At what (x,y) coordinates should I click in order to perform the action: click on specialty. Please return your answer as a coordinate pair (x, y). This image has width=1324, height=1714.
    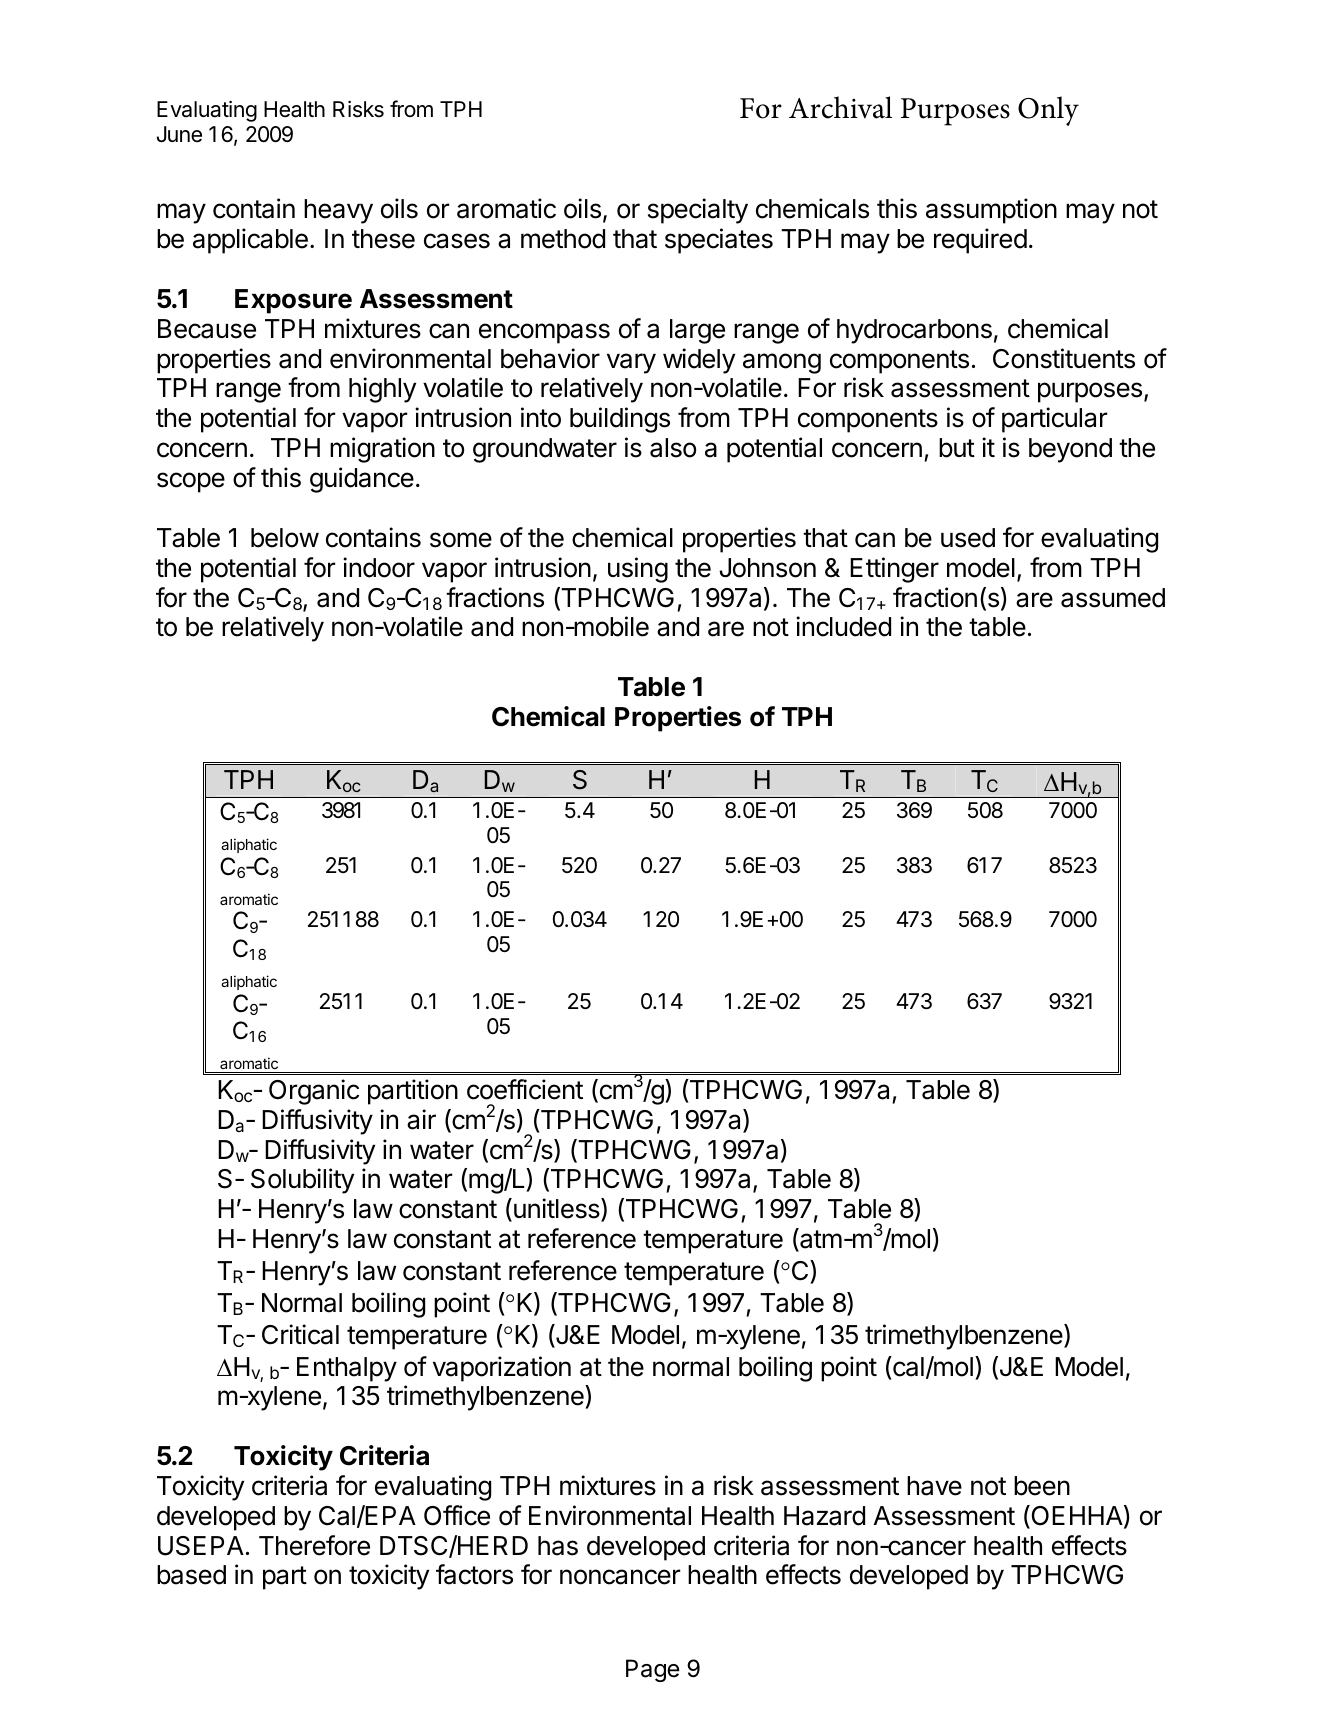
    Looking at the image, I should click on (698, 211).
